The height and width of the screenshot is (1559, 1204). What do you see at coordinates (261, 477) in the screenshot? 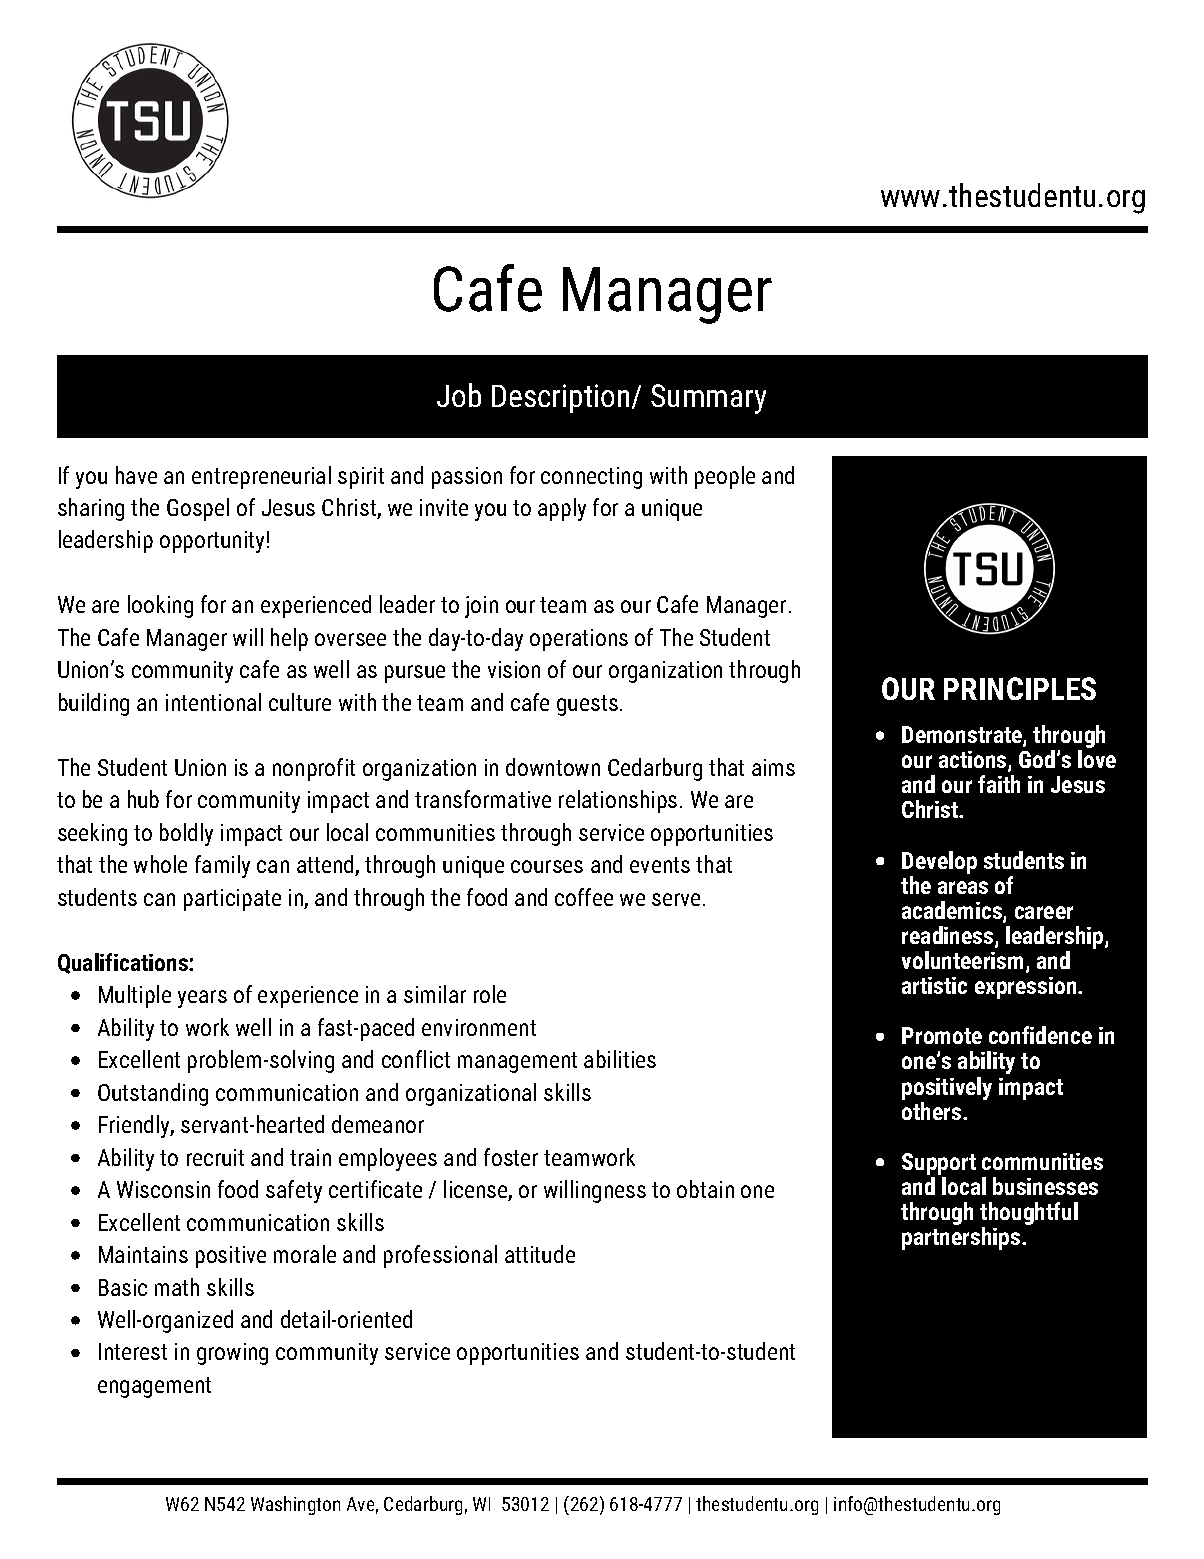
I see `entrepreneurial` at bounding box center [261, 477].
